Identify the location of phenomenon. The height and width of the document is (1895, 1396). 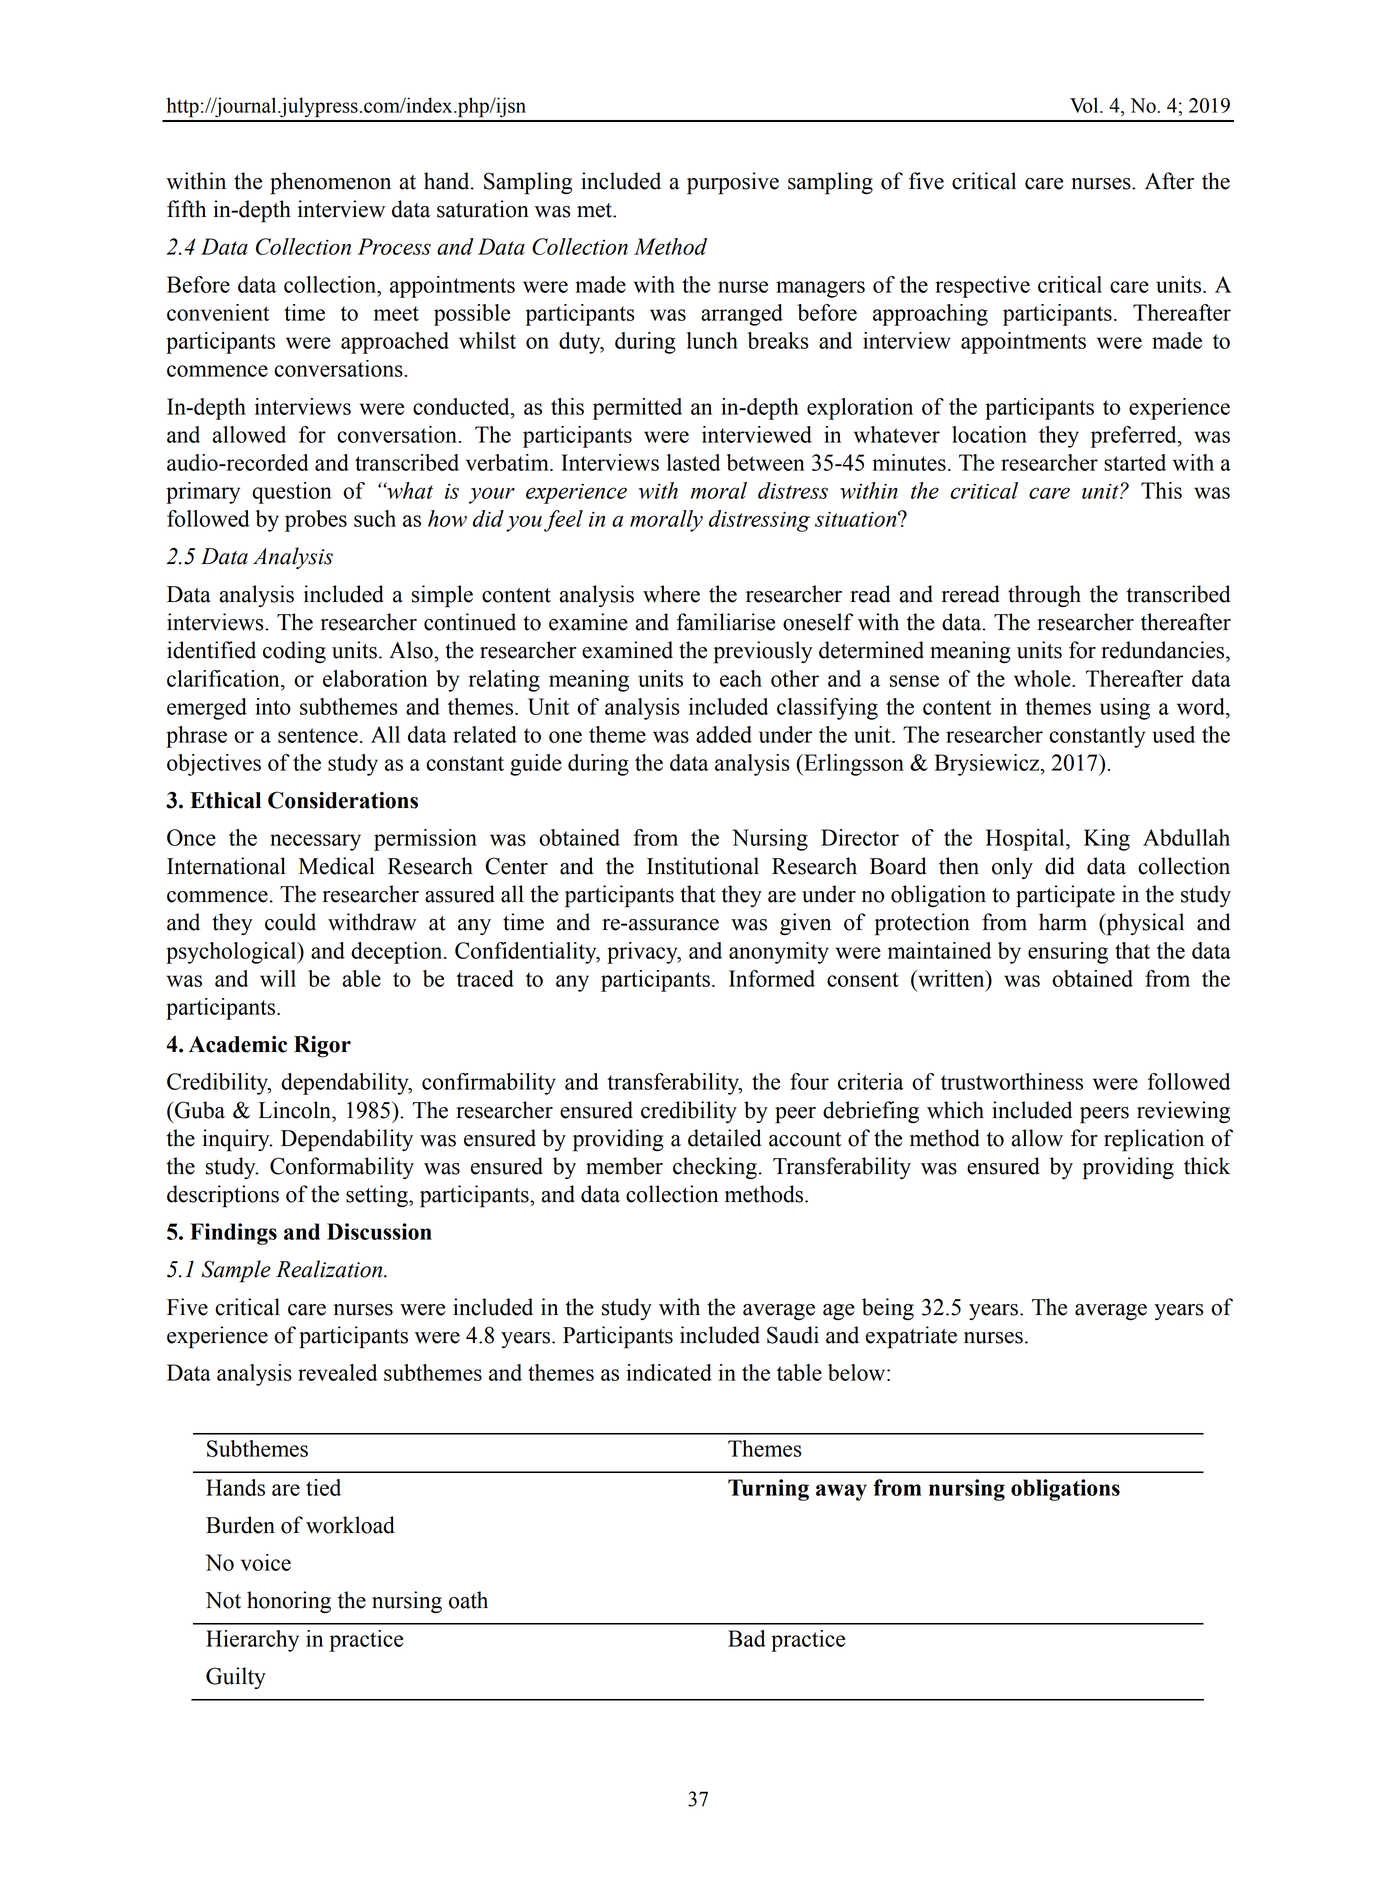
(330, 183).
